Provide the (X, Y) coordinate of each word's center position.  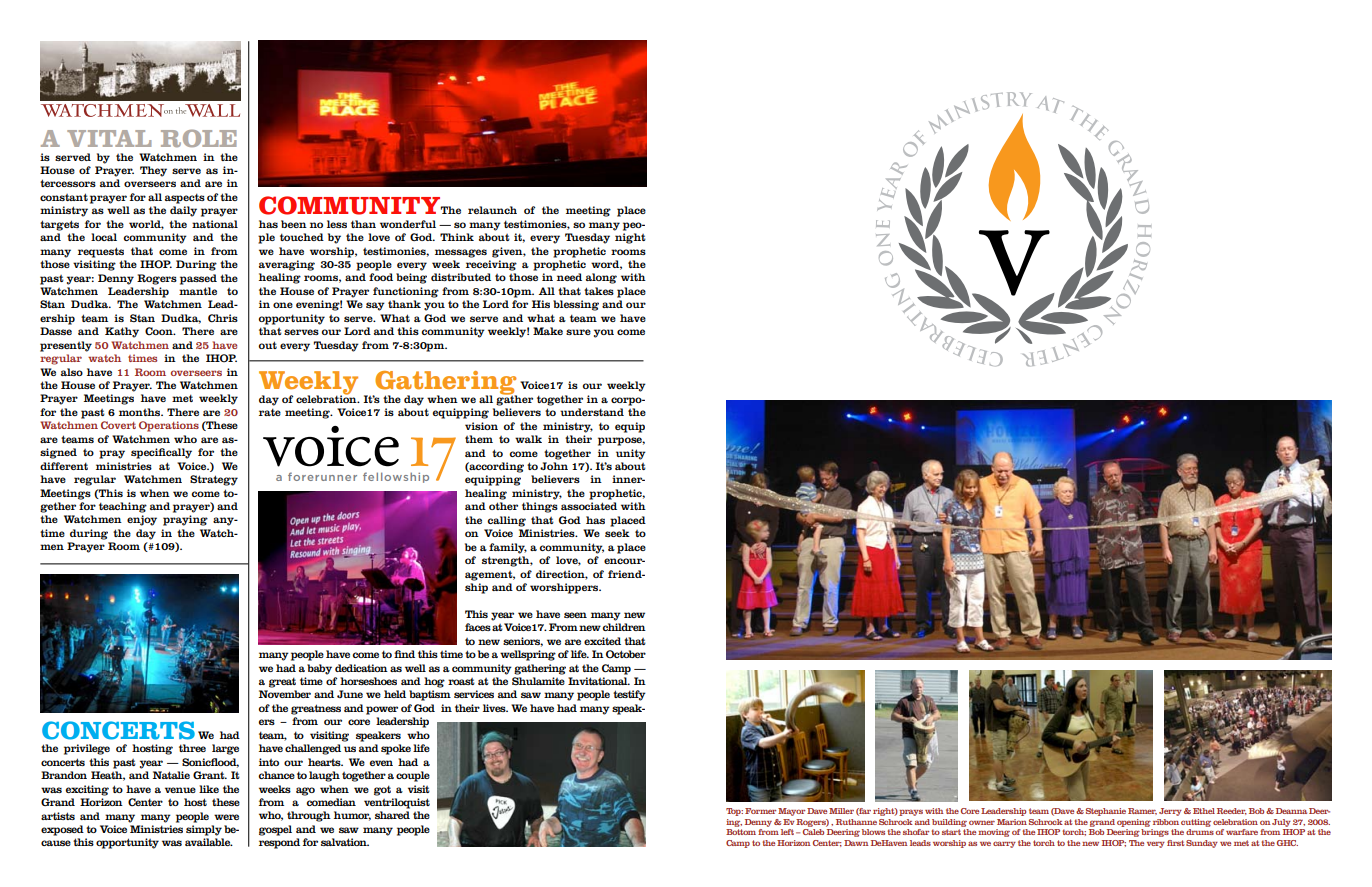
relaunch (492, 210)
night (630, 238)
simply (204, 830)
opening (1134, 823)
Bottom (741, 832)
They (153, 171)
